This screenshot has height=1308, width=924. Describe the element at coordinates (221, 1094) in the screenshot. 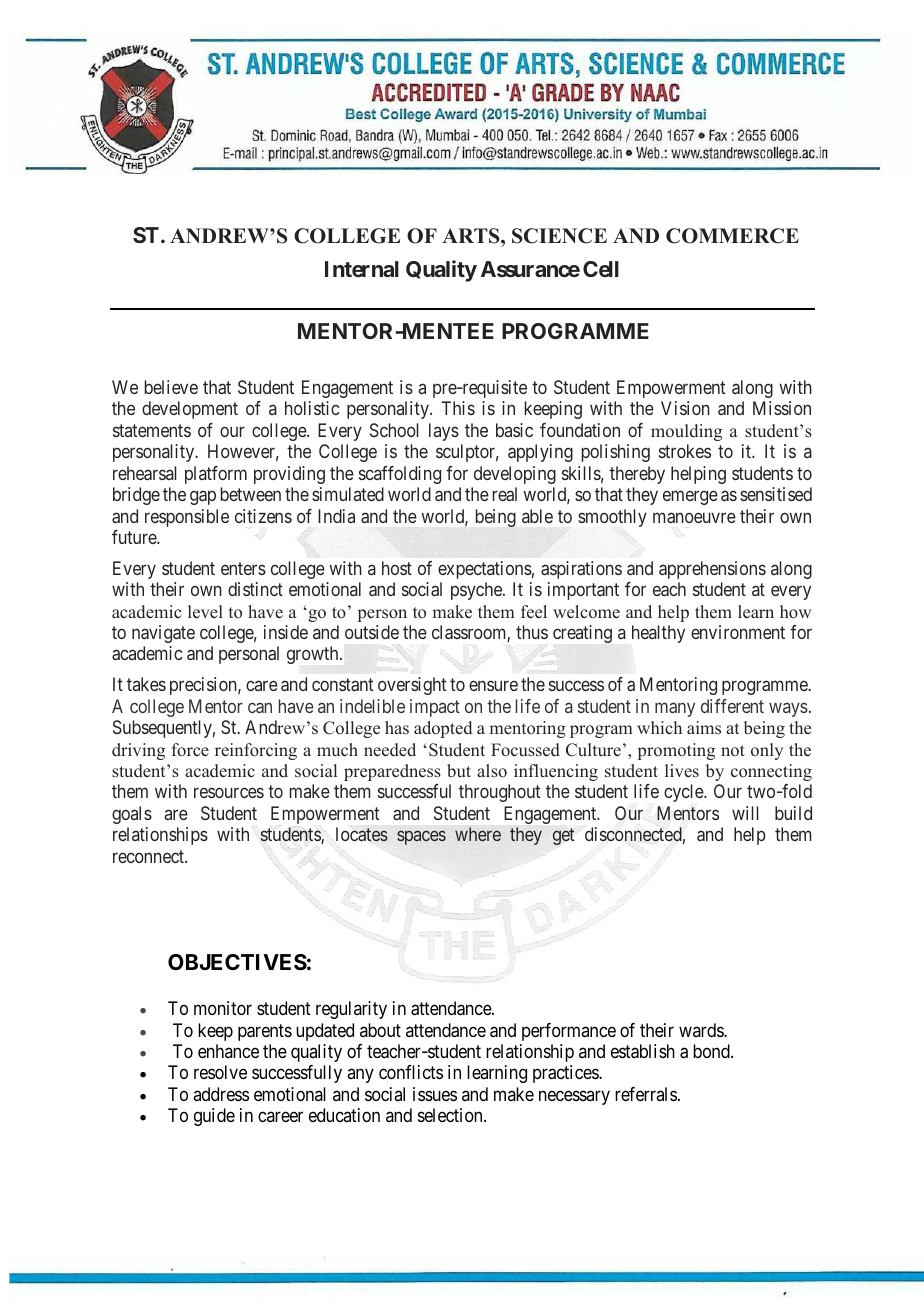

I see `address` at that location.
